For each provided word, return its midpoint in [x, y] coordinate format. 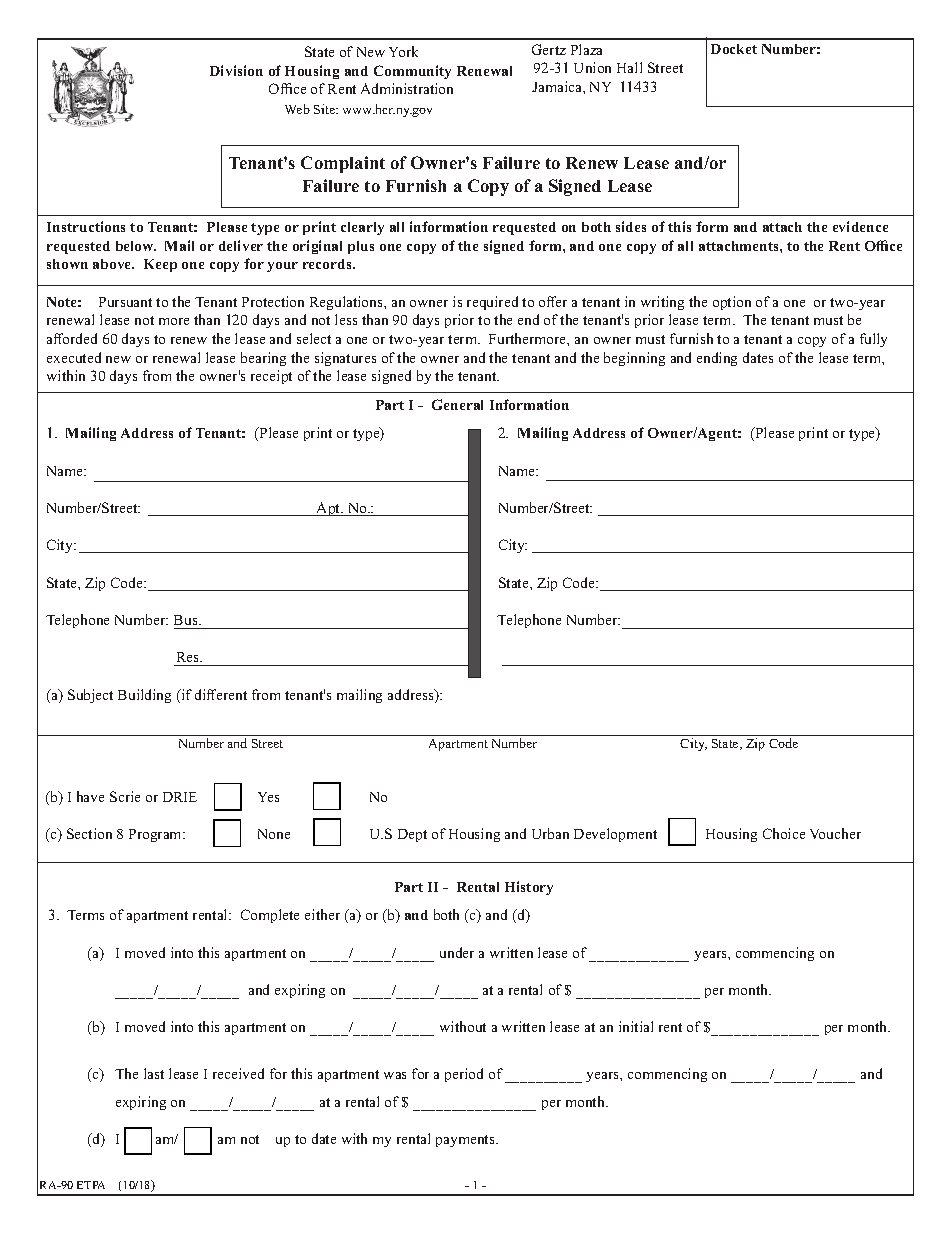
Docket [734, 49]
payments [466, 1141]
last [154, 1073]
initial [636, 1026]
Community [412, 72]
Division [236, 70]
